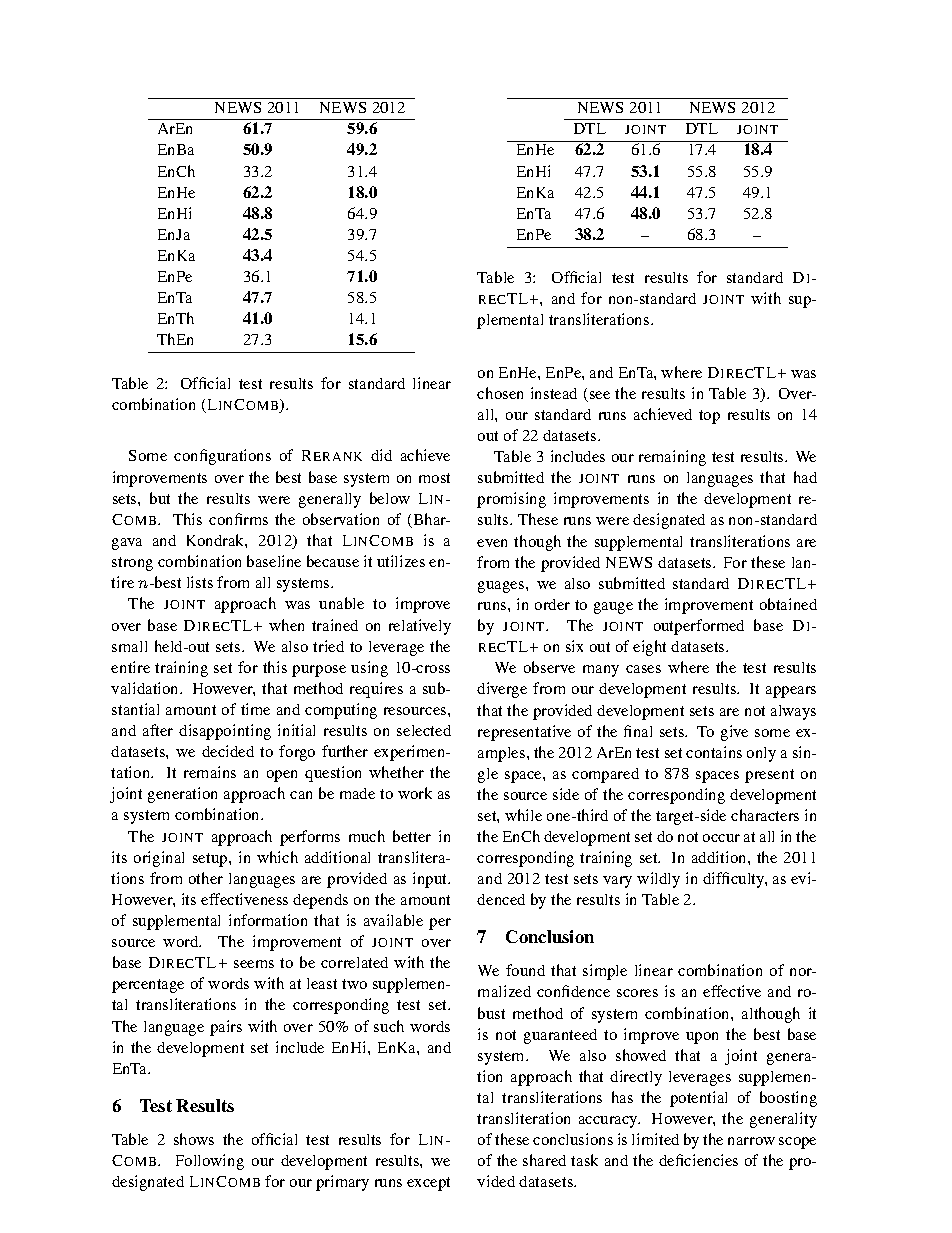 This image has height=1233, width=952. I want to click on except, so click(428, 1184).
